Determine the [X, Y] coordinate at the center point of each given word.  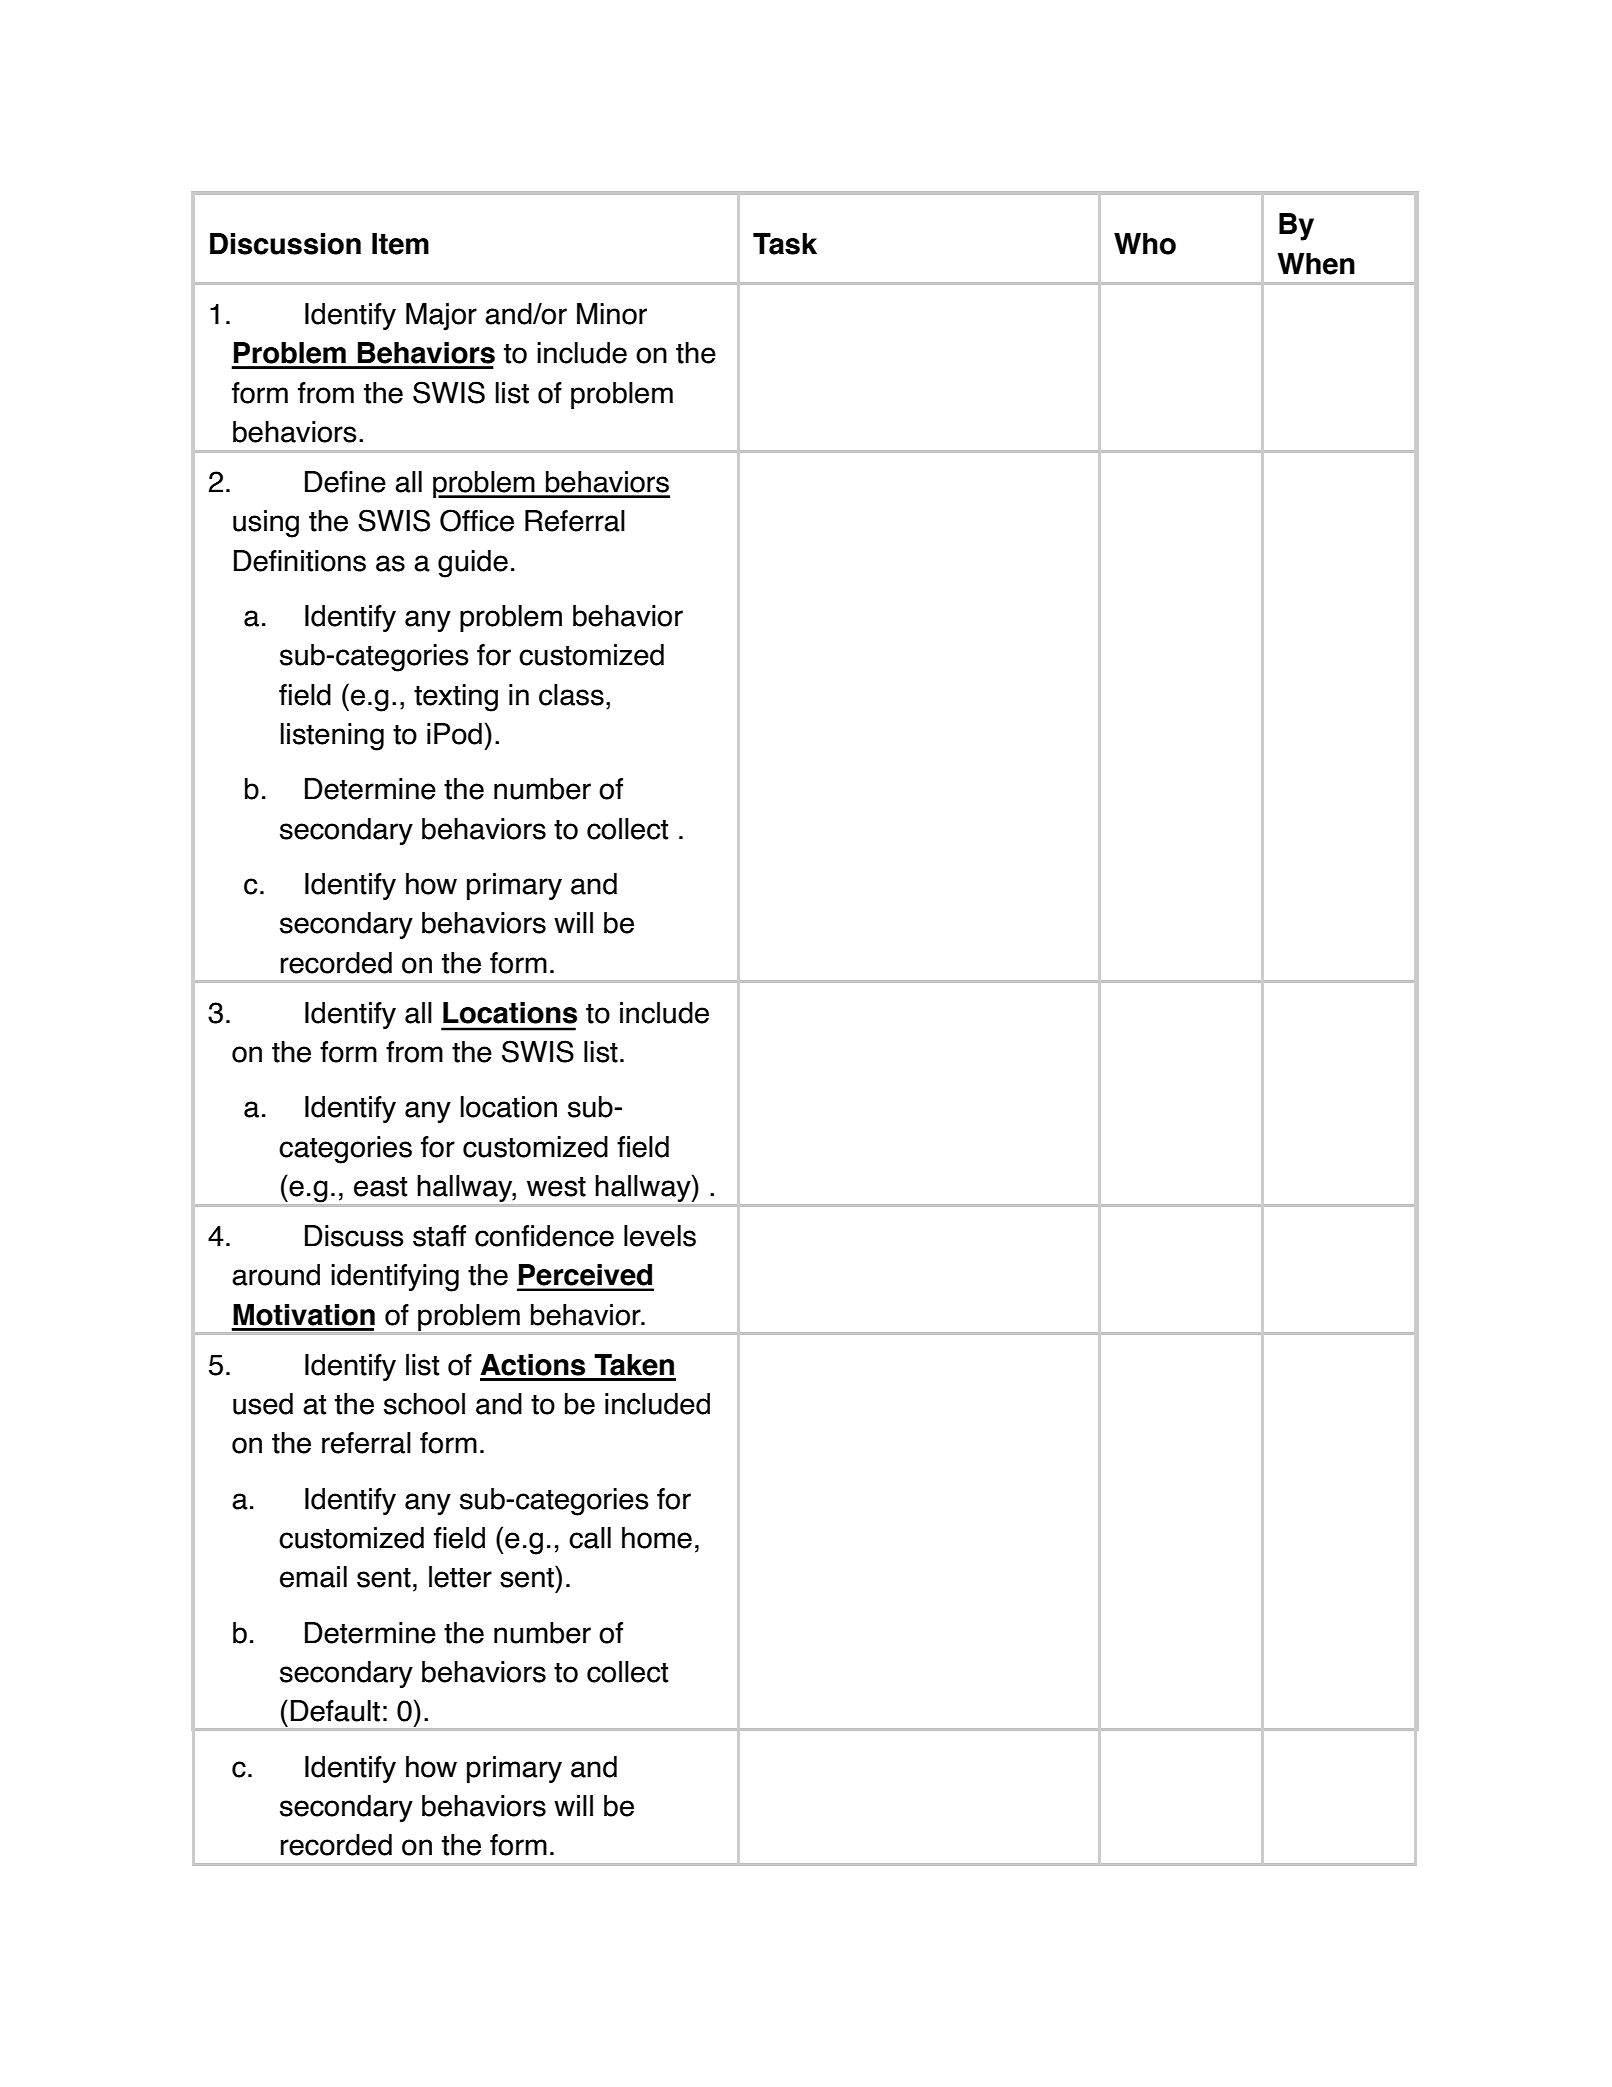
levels [660, 1236]
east [380, 1187]
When [1316, 264]
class [571, 695]
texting [456, 698]
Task [785, 244]
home [657, 1538]
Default [335, 1711]
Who [1145, 244]
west [556, 1187]
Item [400, 244]
